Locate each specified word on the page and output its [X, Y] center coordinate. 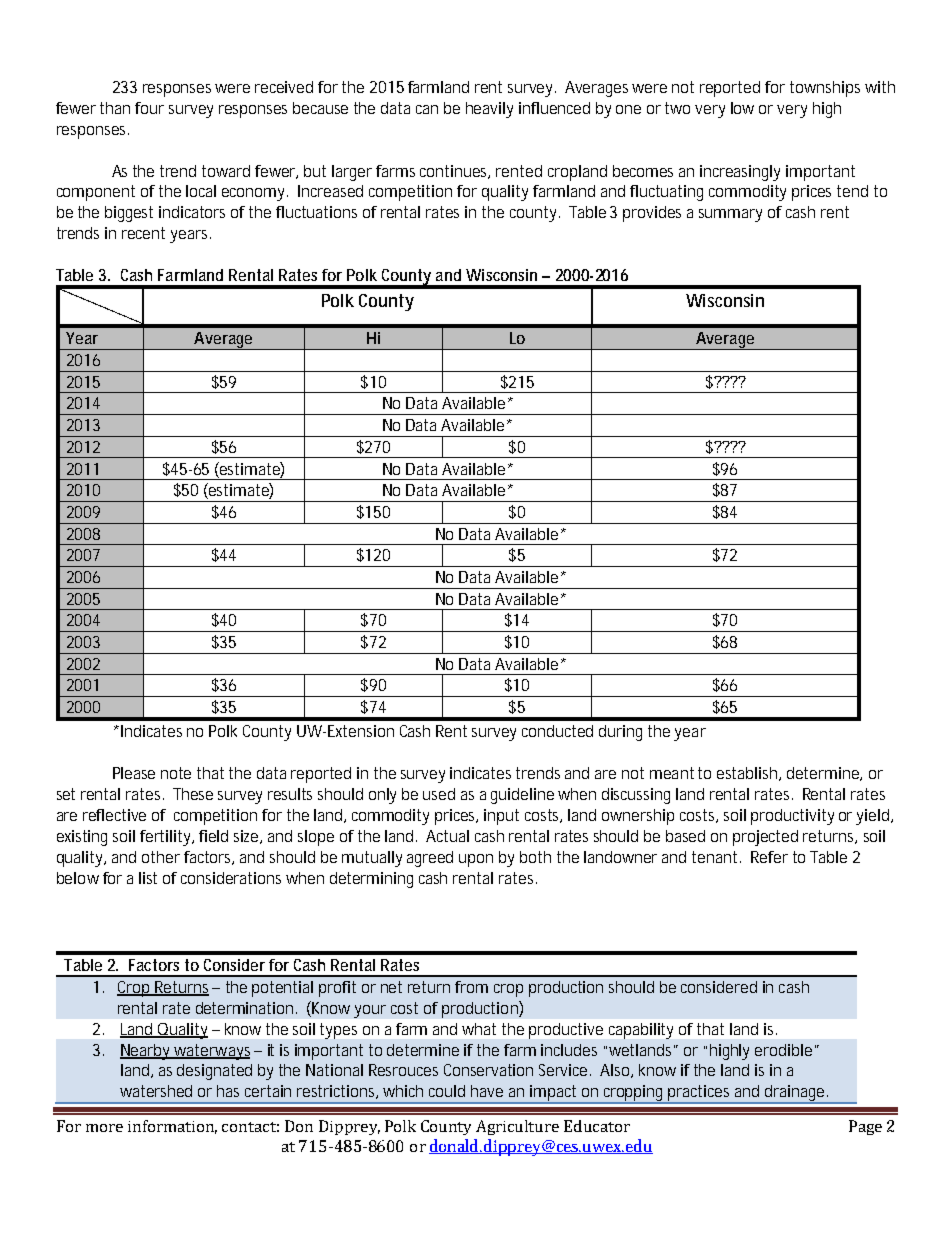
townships [825, 89]
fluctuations [316, 212]
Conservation [488, 1070]
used [439, 794]
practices [700, 1094]
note [176, 773]
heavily [489, 110]
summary [730, 215]
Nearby [147, 1052]
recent [143, 233]
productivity [792, 817]
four [149, 108]
